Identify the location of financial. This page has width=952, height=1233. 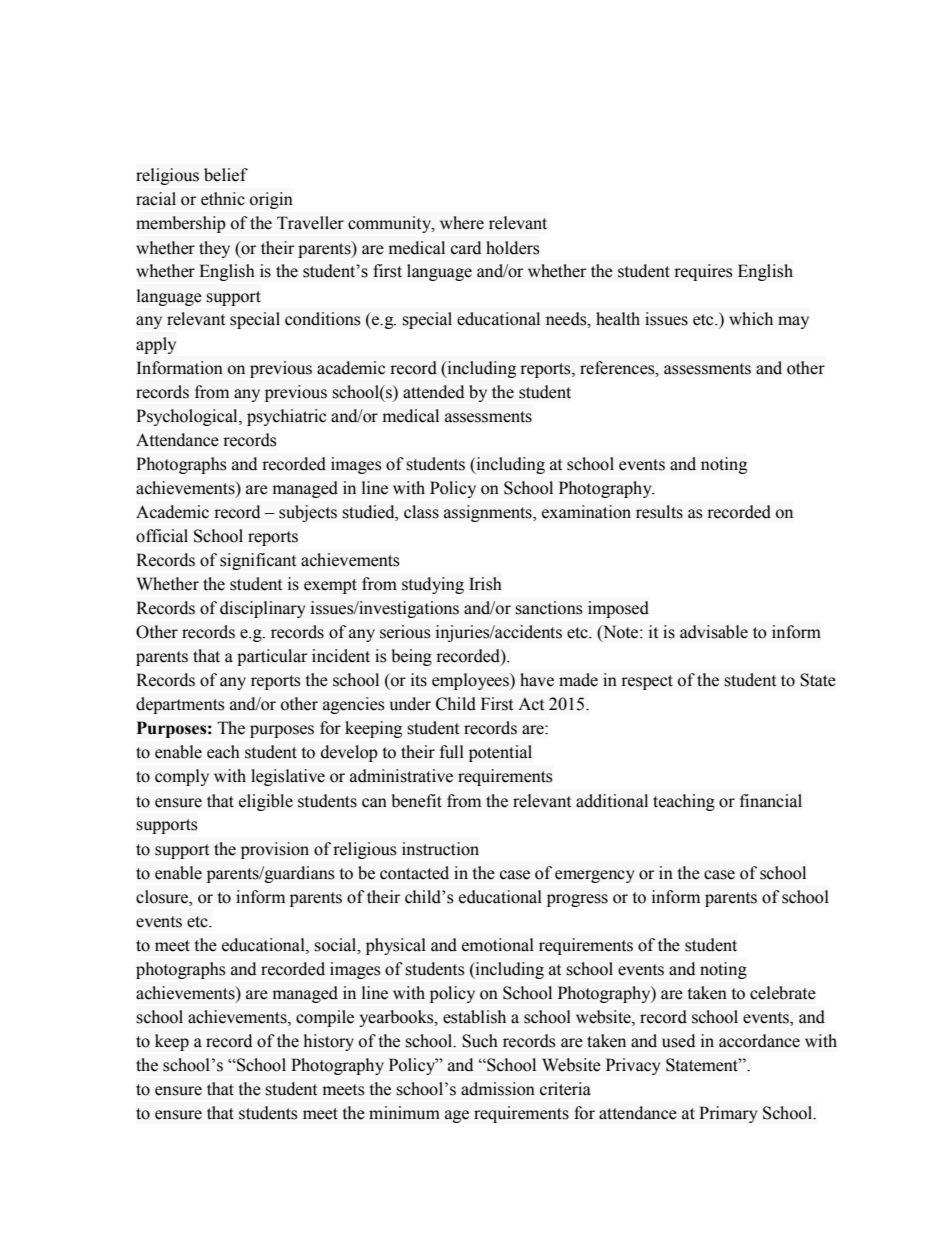
(771, 801).
